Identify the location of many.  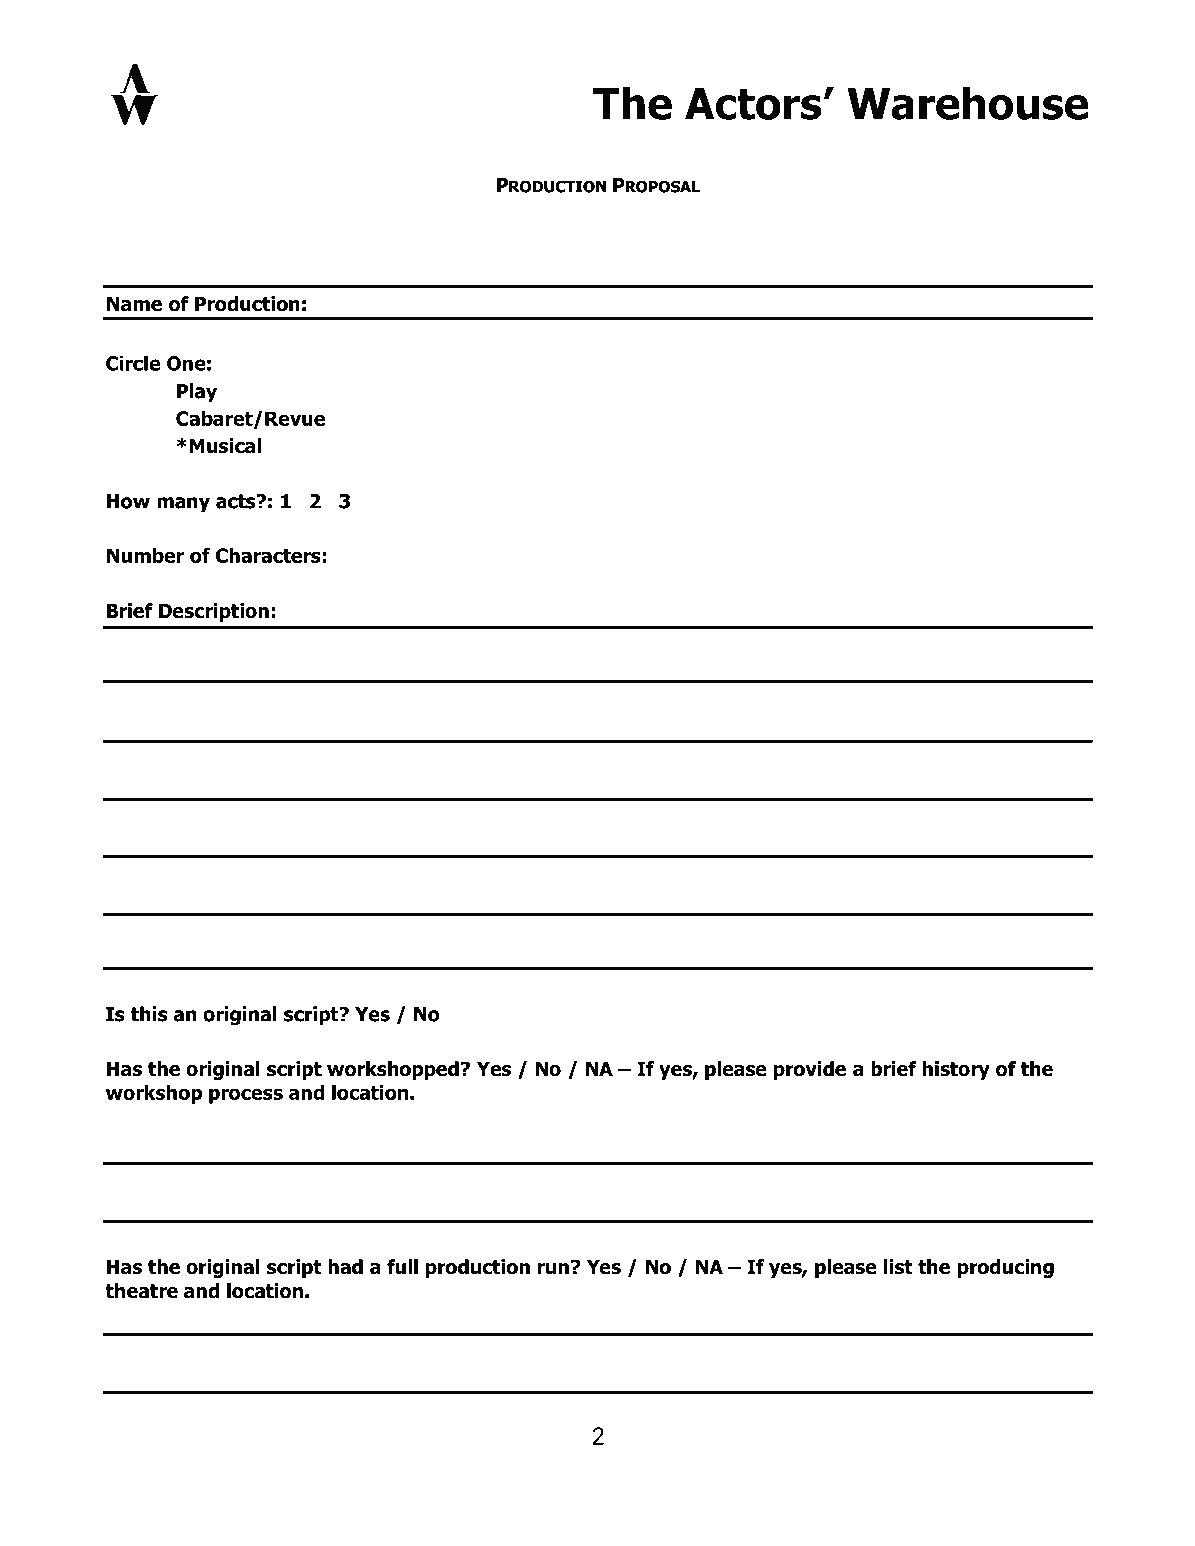
(183, 504).
